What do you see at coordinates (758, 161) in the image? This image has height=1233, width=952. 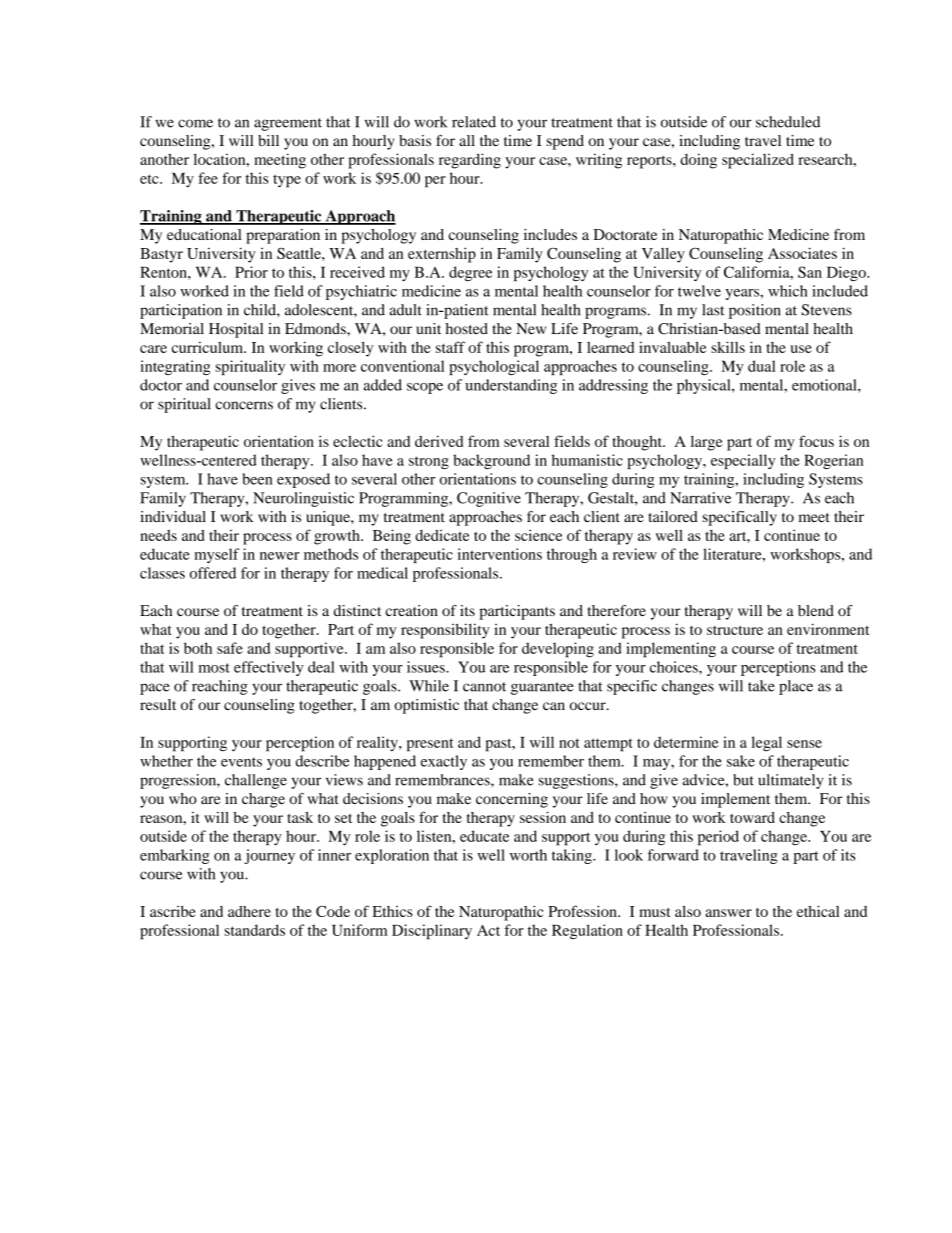 I see `specialized` at bounding box center [758, 161].
